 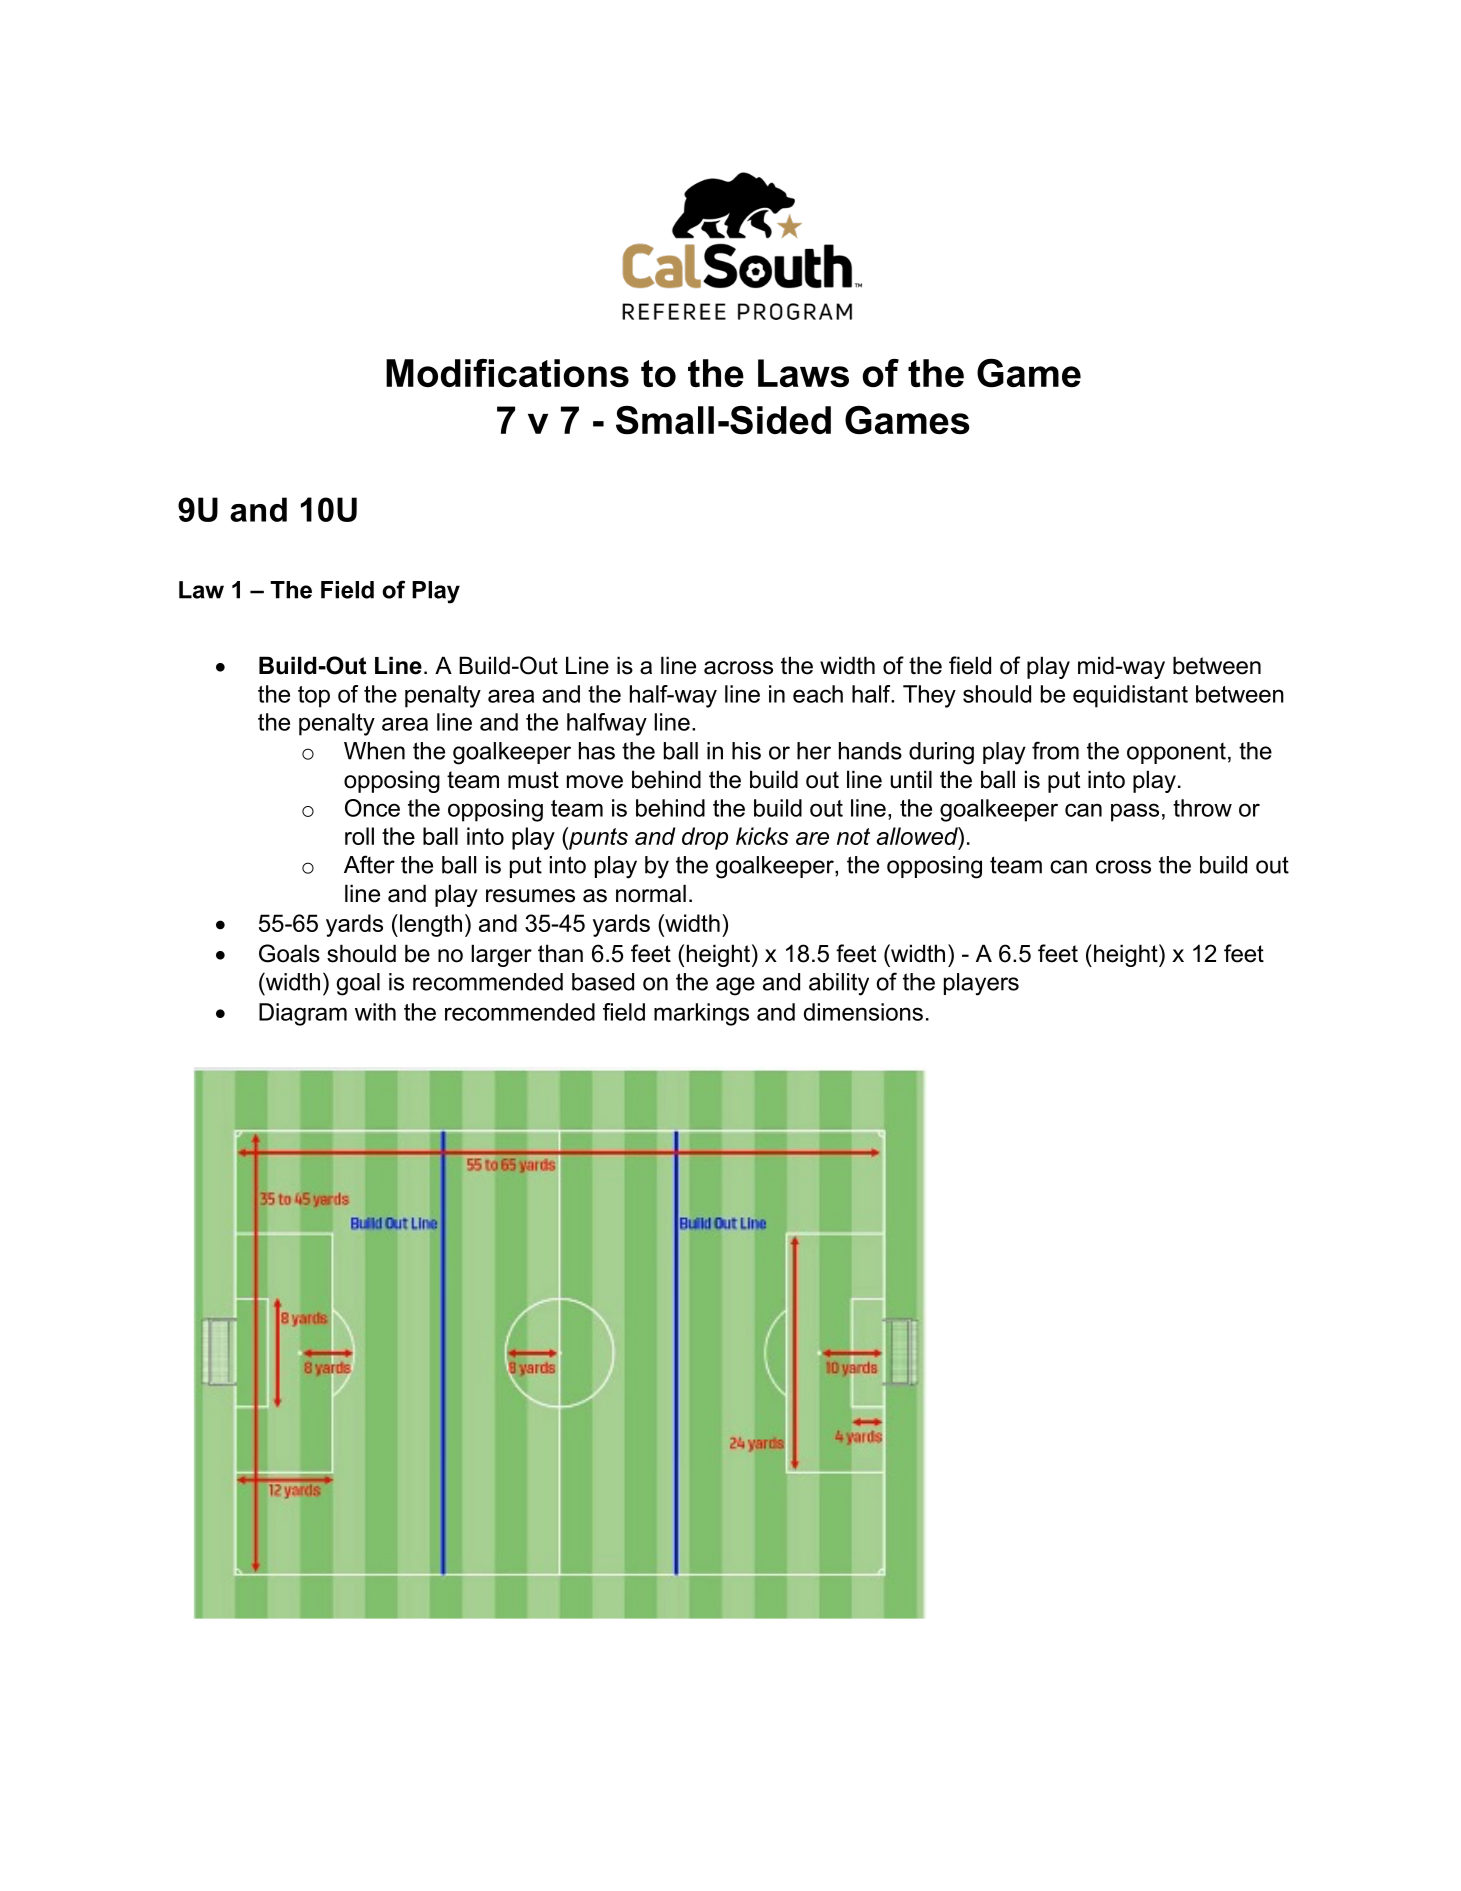 I want to click on kicks, so click(x=762, y=836).
